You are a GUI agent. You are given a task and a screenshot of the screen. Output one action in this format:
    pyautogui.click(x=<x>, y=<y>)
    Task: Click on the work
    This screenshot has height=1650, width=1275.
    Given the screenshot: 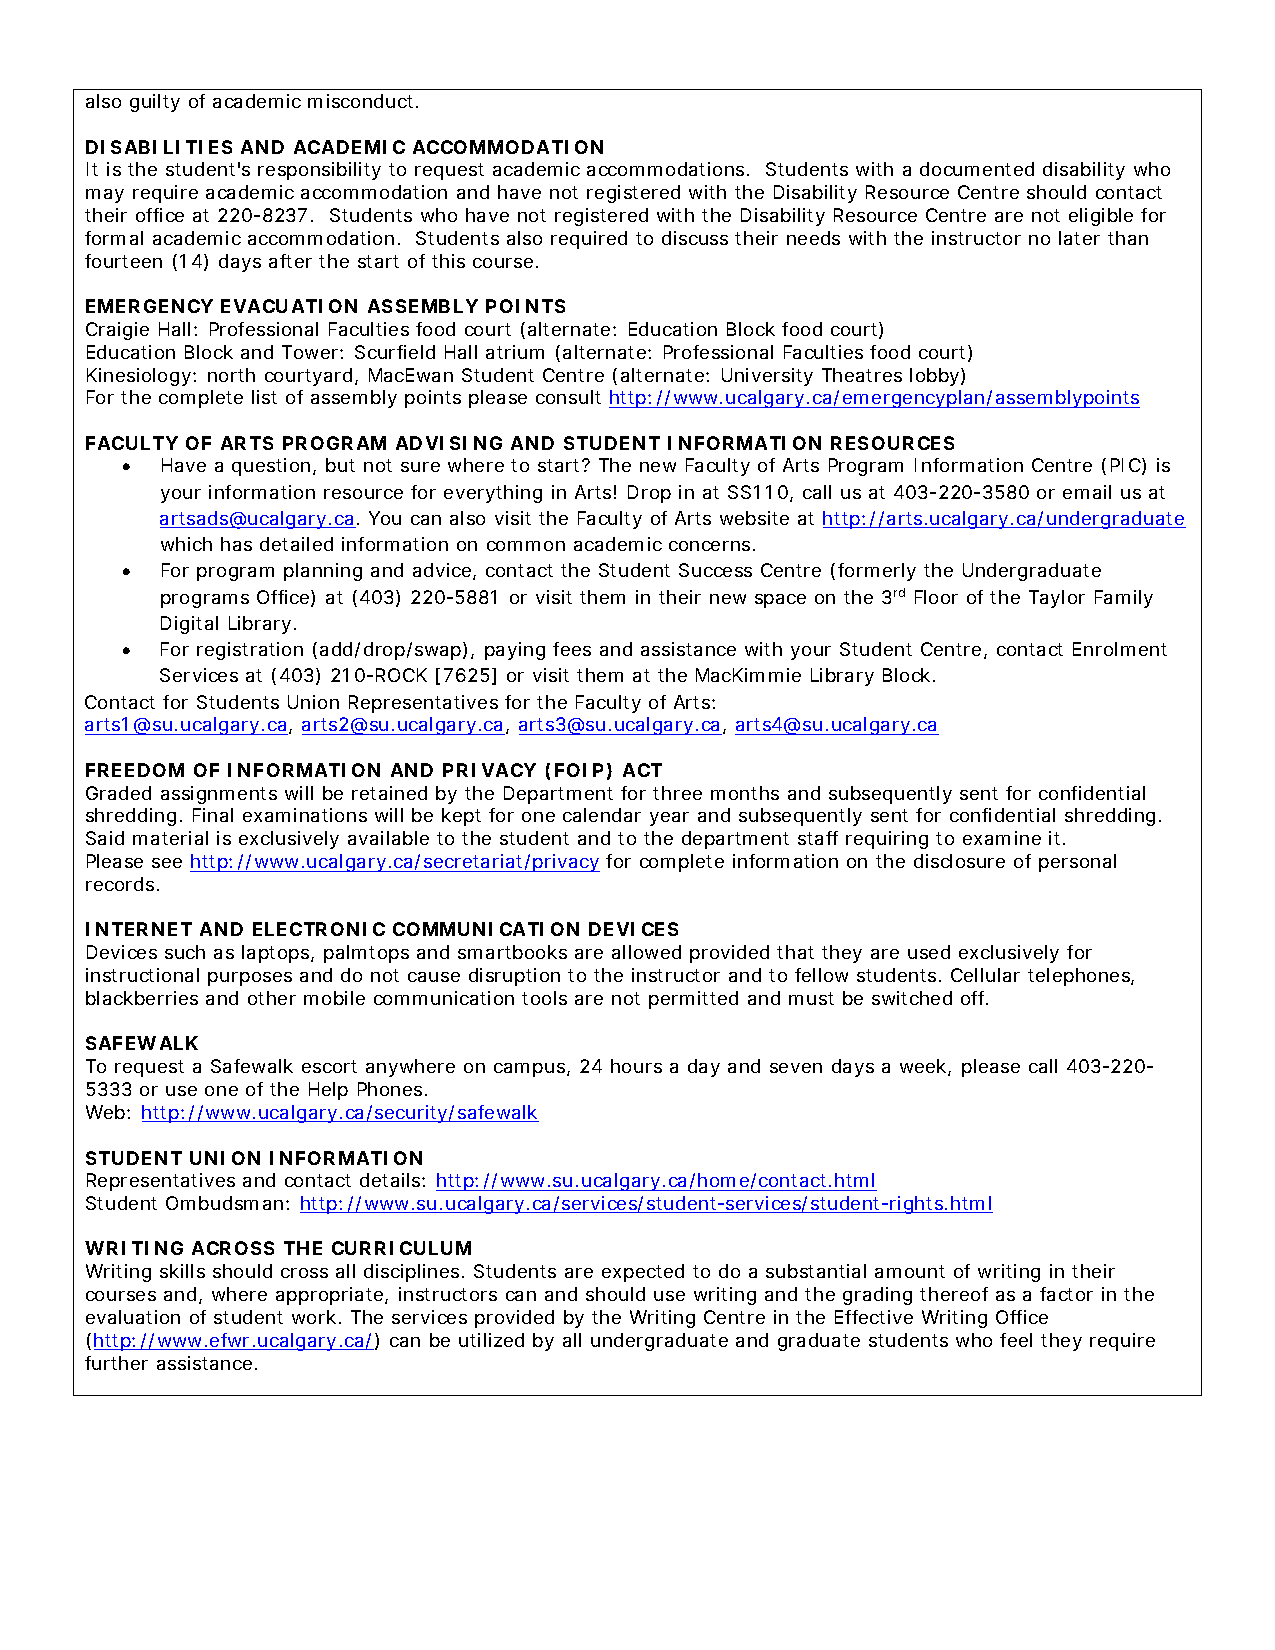 What is the action you would take?
    pyautogui.click(x=314, y=1317)
